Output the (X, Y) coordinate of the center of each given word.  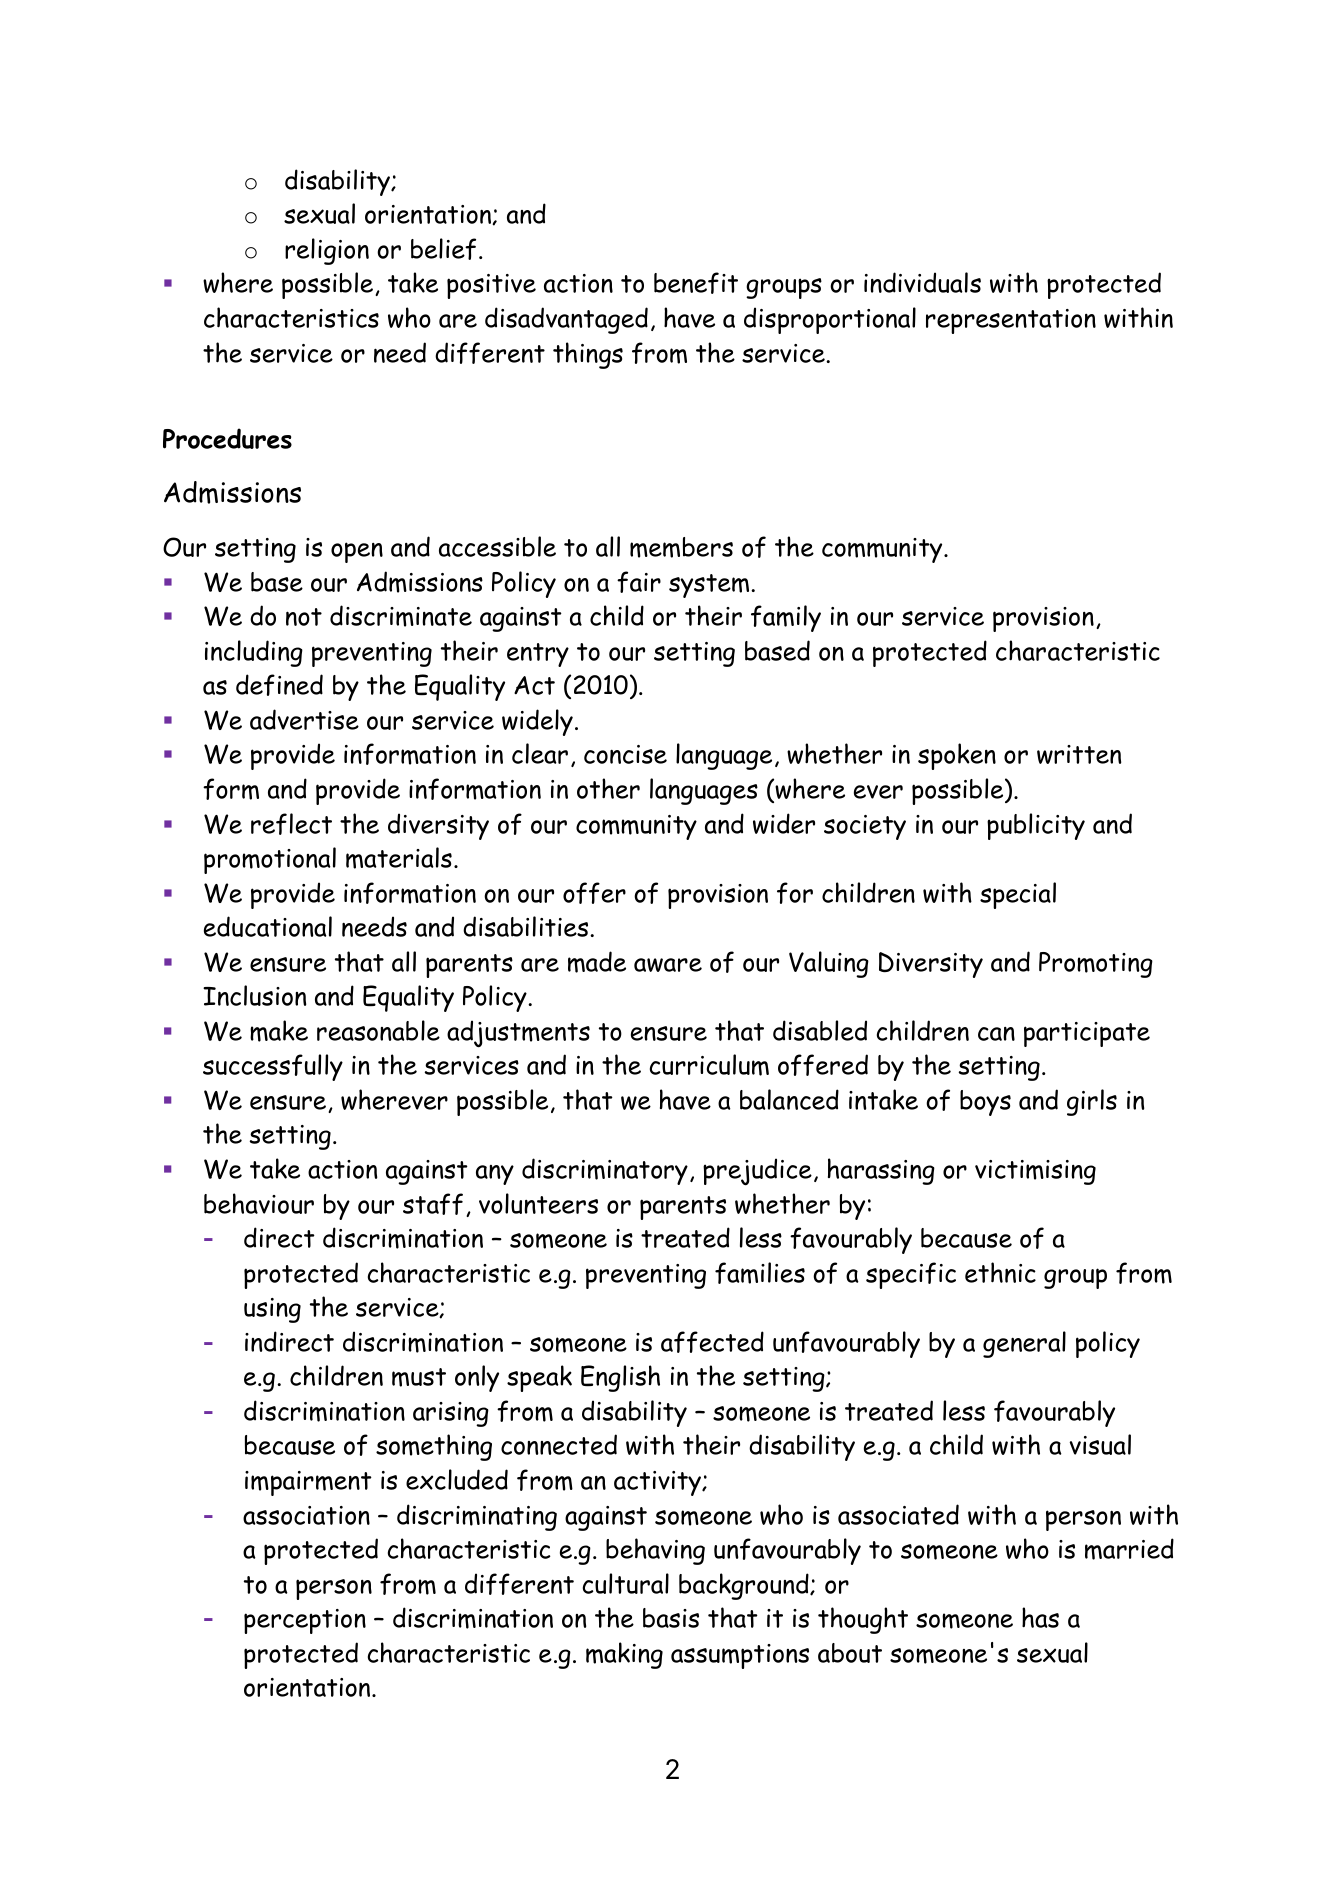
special (1018, 895)
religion (327, 251)
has (1040, 1617)
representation (1011, 321)
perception (305, 1621)
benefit (696, 283)
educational (268, 926)
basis (671, 1618)
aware (668, 965)
